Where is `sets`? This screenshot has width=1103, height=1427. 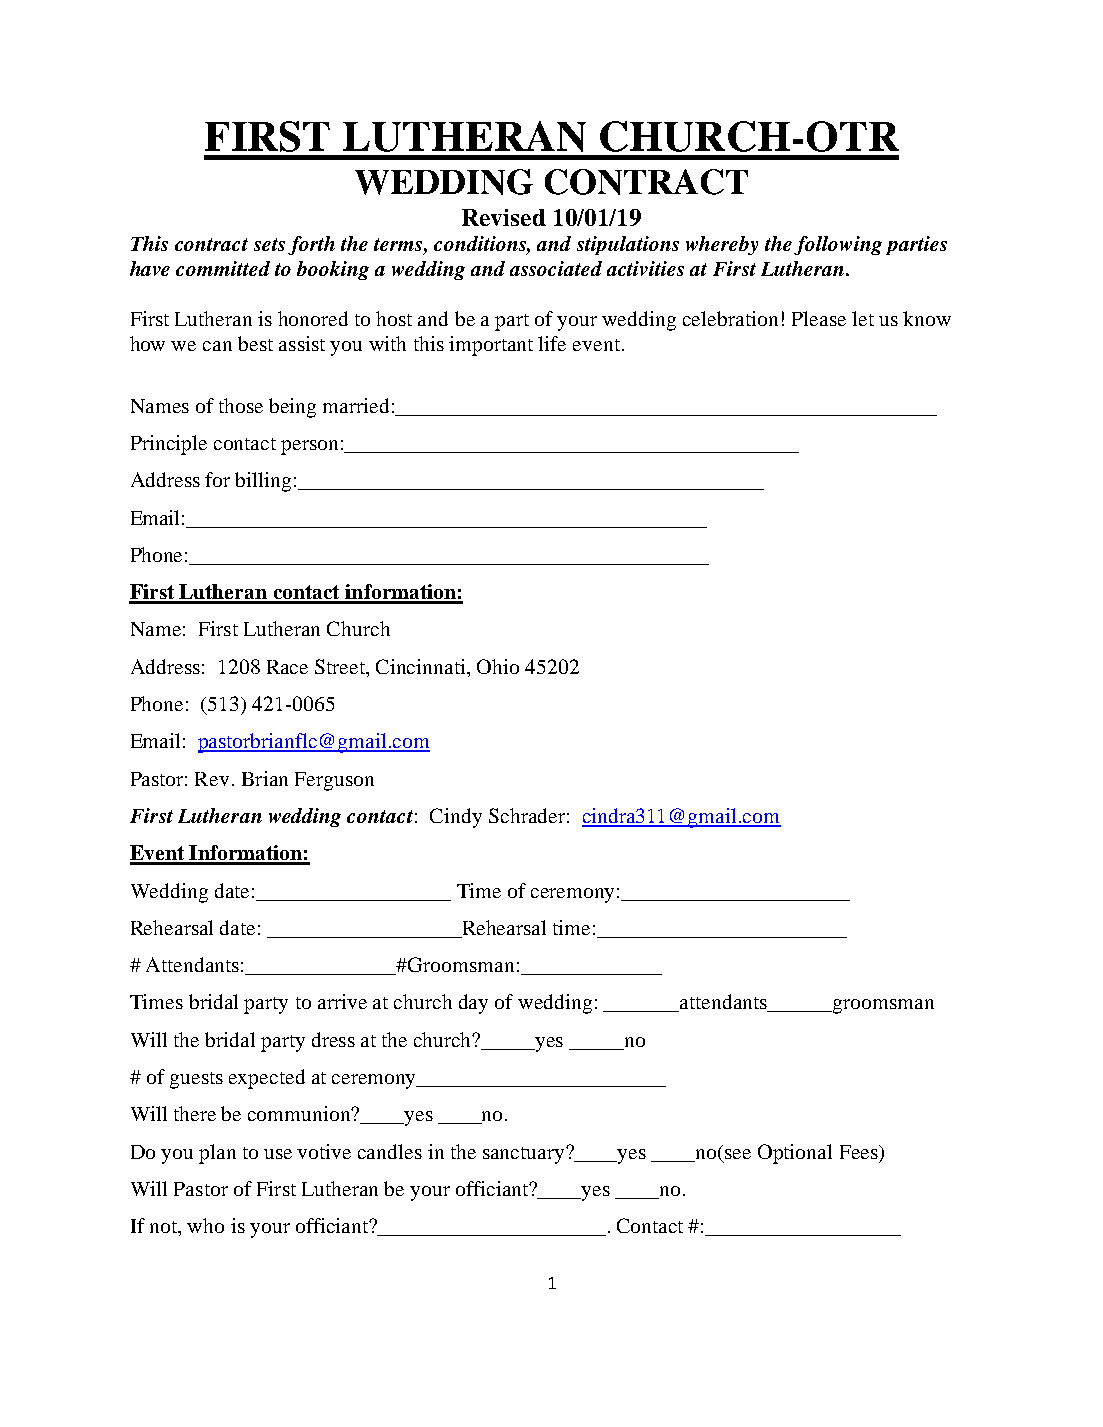
sets is located at coordinates (269, 244).
